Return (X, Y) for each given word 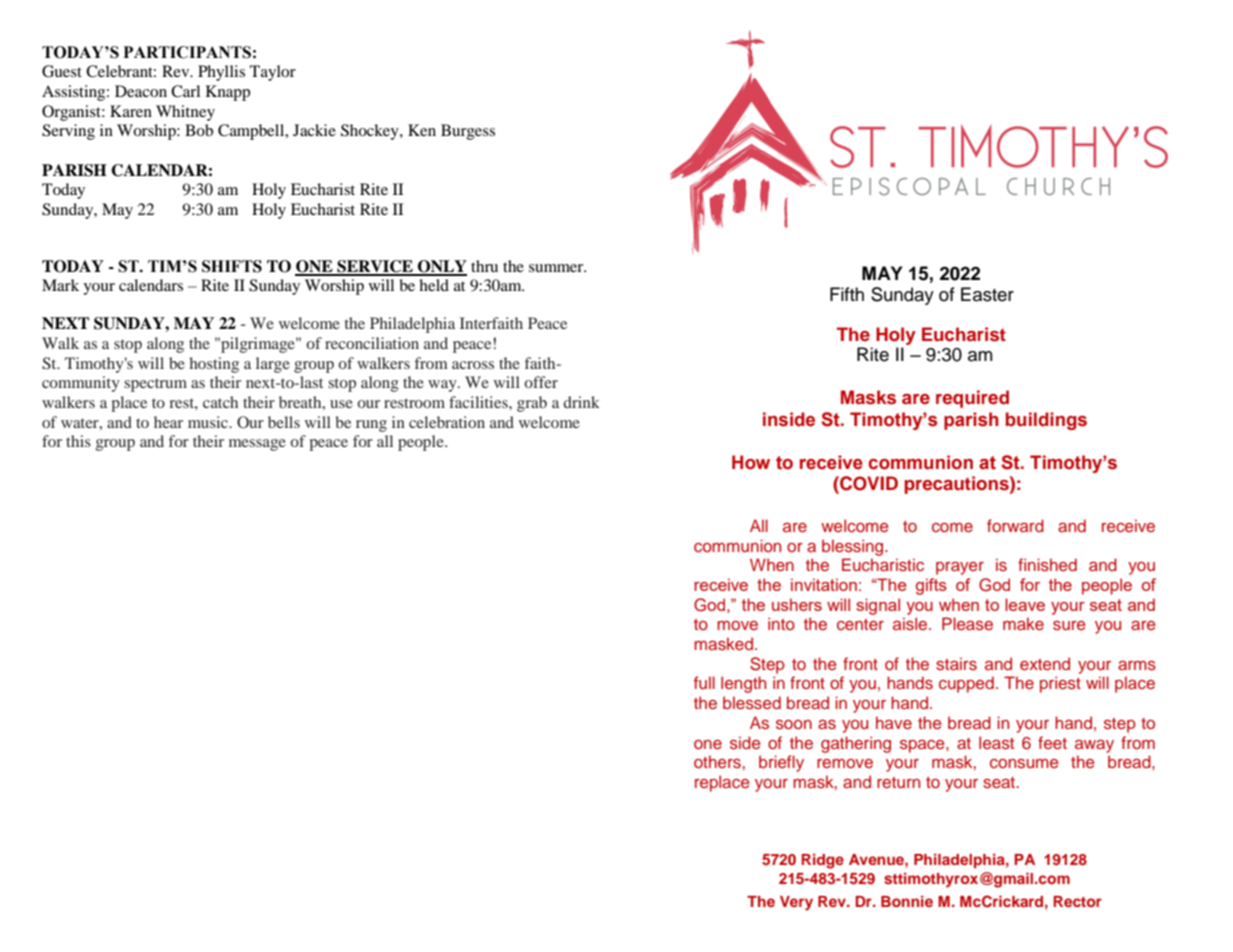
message (257, 445)
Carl (185, 91)
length (743, 684)
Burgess (468, 132)
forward (1015, 525)
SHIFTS (232, 266)
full (704, 682)
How (751, 462)
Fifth (847, 294)
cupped (966, 684)
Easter (987, 294)
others (717, 761)
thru (484, 266)
